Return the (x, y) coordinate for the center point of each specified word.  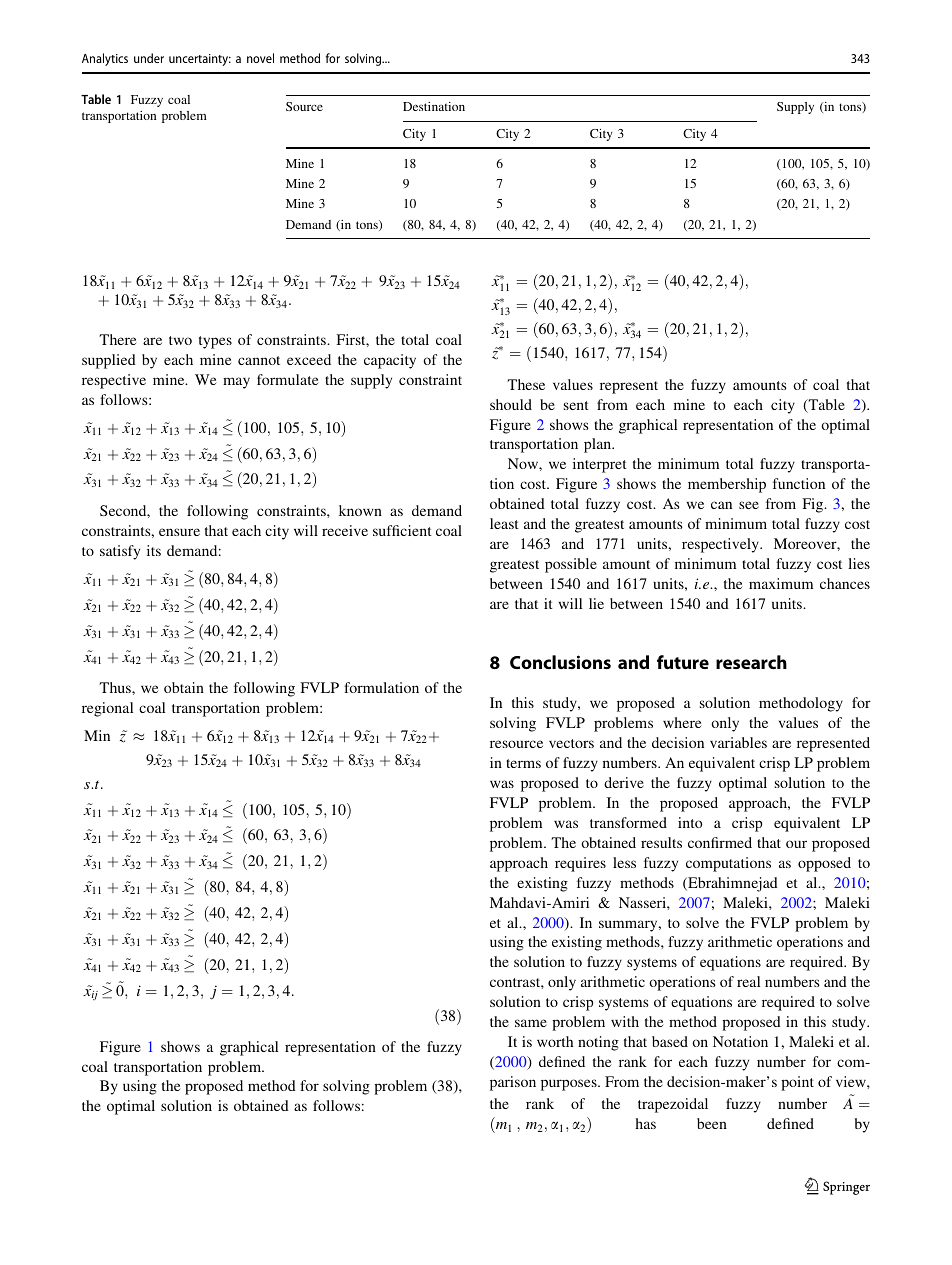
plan (599, 445)
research (751, 662)
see (749, 505)
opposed (824, 864)
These (526, 384)
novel (260, 58)
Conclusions (560, 662)
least (504, 523)
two (180, 340)
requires (580, 864)
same (531, 1023)
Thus (116, 687)
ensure (179, 532)
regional (107, 709)
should (511, 404)
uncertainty (200, 60)
